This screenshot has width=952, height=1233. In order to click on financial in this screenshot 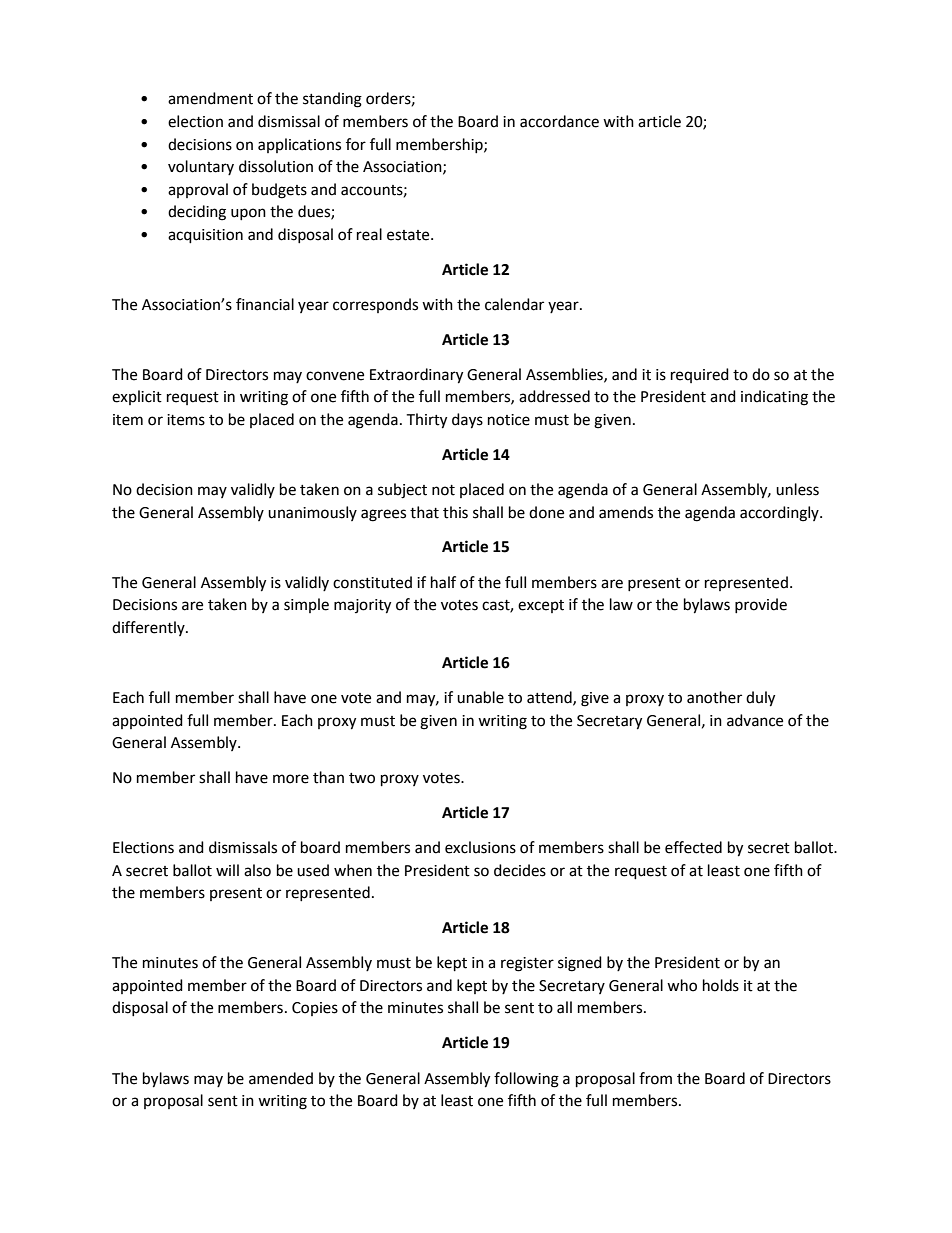, I will do `click(265, 304)`.
